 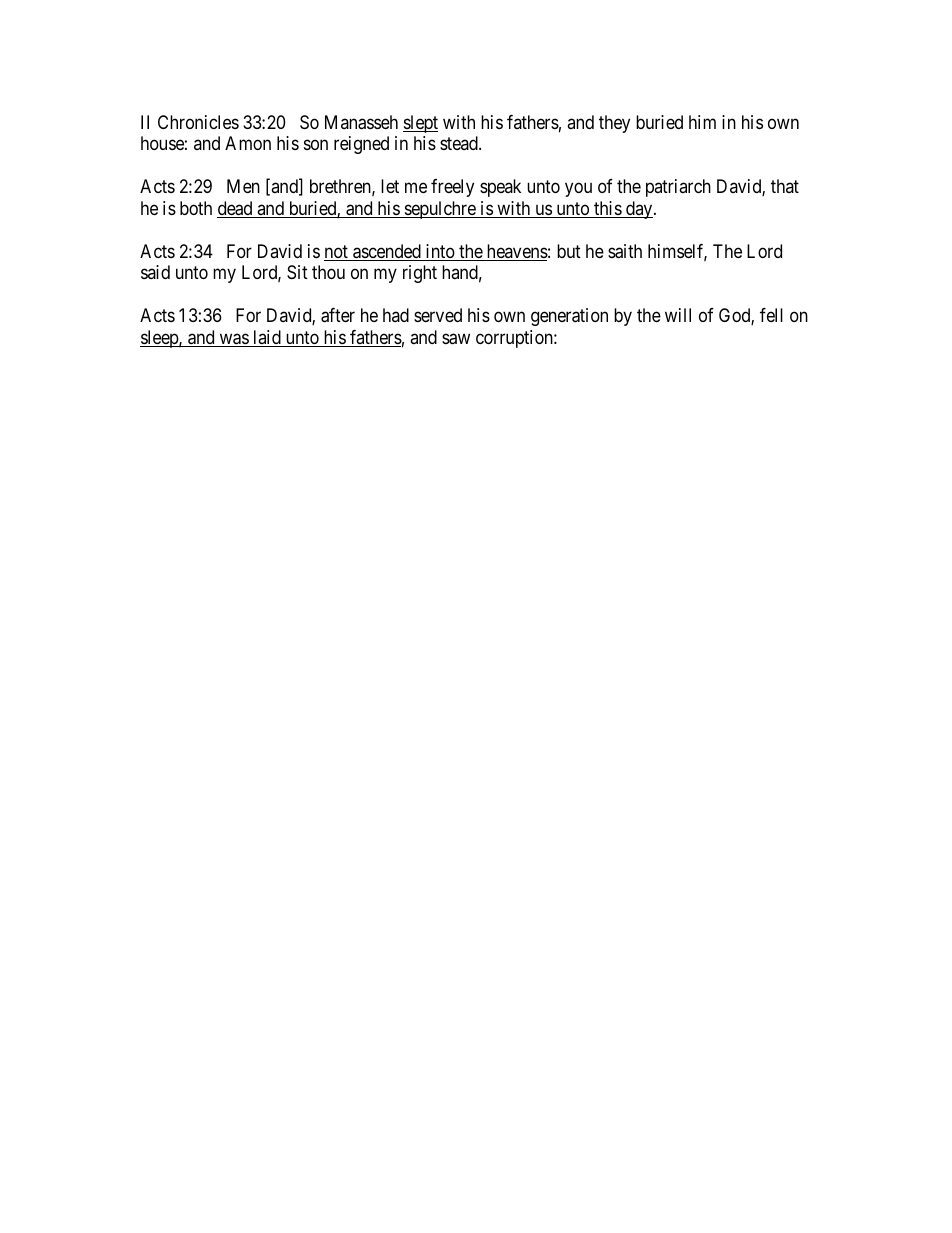 I want to click on patriarch, so click(x=678, y=188).
